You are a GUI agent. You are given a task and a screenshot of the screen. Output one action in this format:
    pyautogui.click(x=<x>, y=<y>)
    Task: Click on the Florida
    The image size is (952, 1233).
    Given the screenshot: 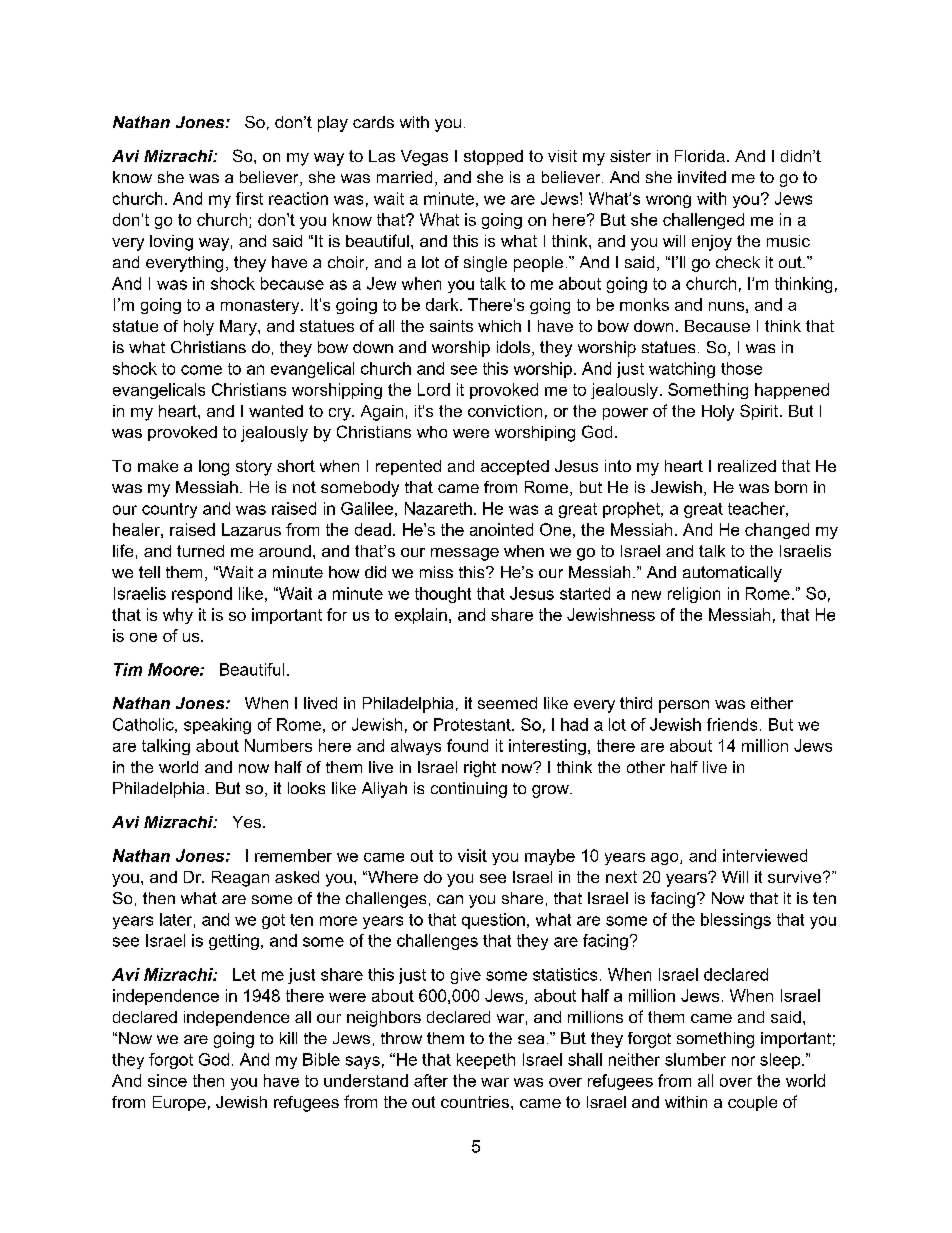 What is the action you would take?
    pyautogui.click(x=700, y=156)
